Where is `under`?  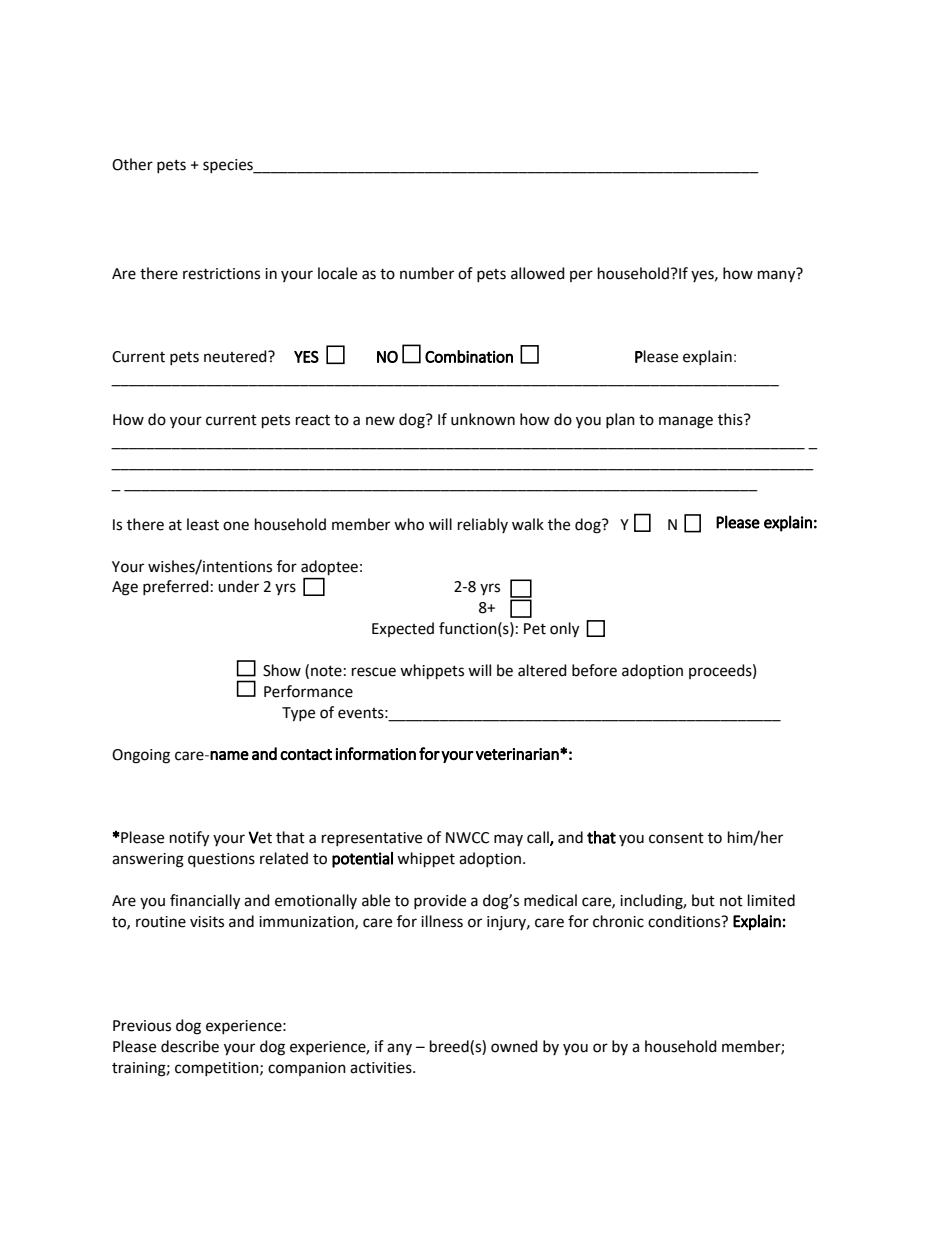
under is located at coordinates (238, 586).
